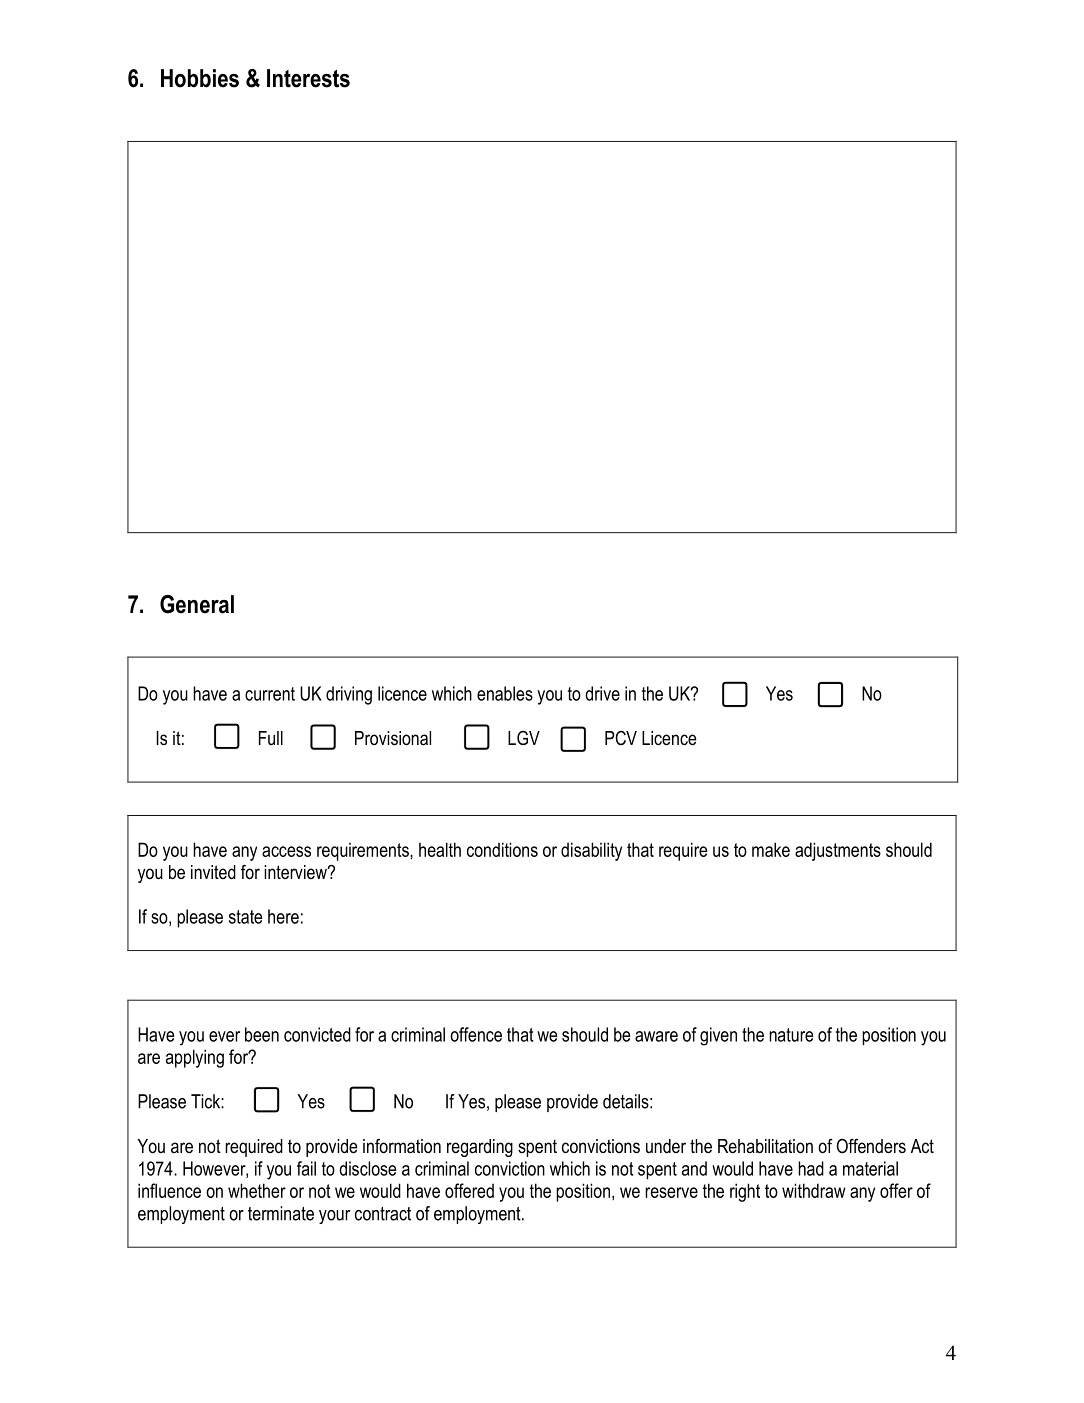  I want to click on state, so click(245, 917).
